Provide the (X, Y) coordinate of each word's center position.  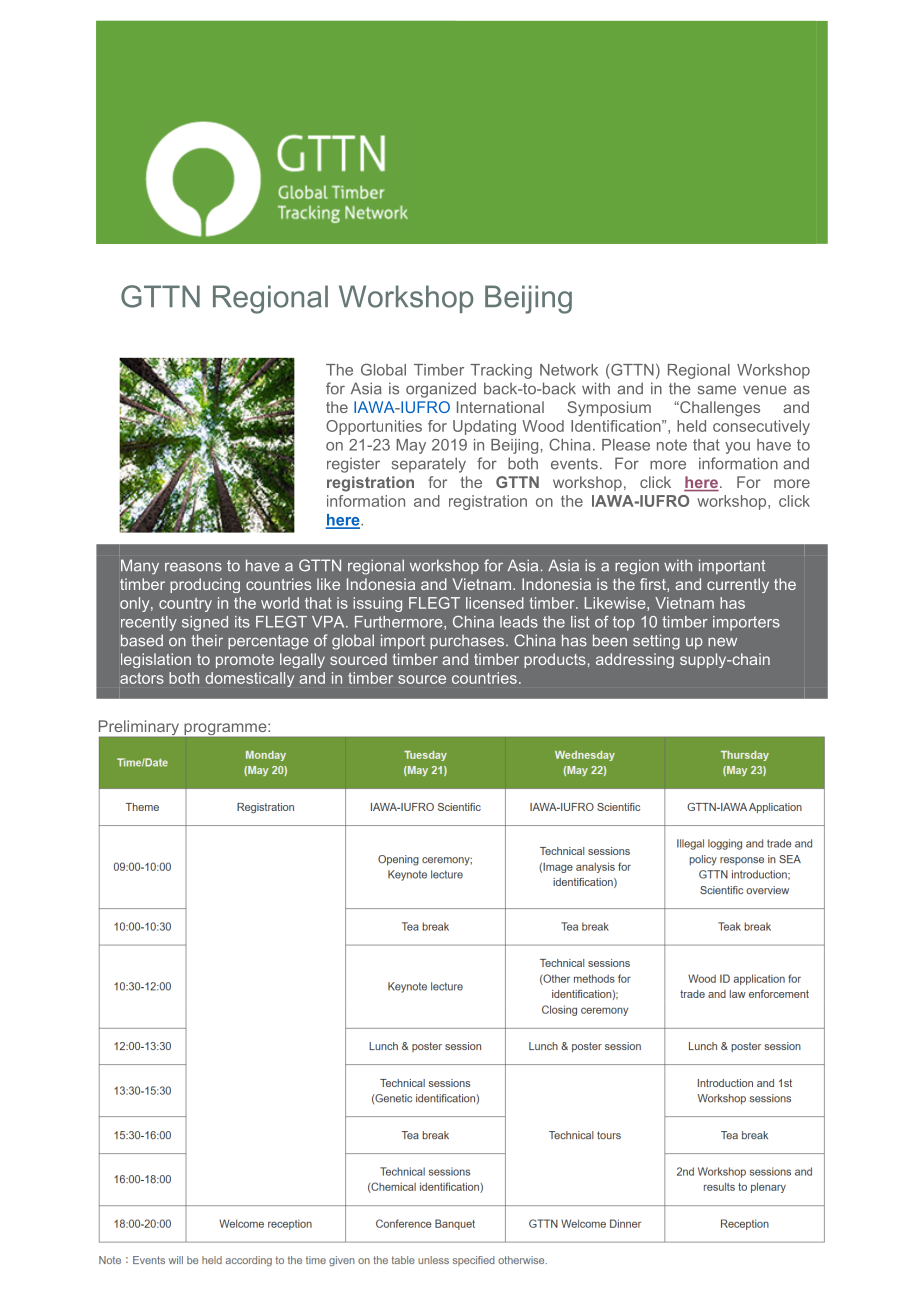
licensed (495, 603)
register (353, 465)
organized (441, 390)
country (185, 605)
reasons (193, 567)
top (624, 623)
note (672, 445)
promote (245, 661)
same (717, 390)
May (411, 446)
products (555, 660)
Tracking (501, 371)
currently (738, 585)
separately (429, 465)
